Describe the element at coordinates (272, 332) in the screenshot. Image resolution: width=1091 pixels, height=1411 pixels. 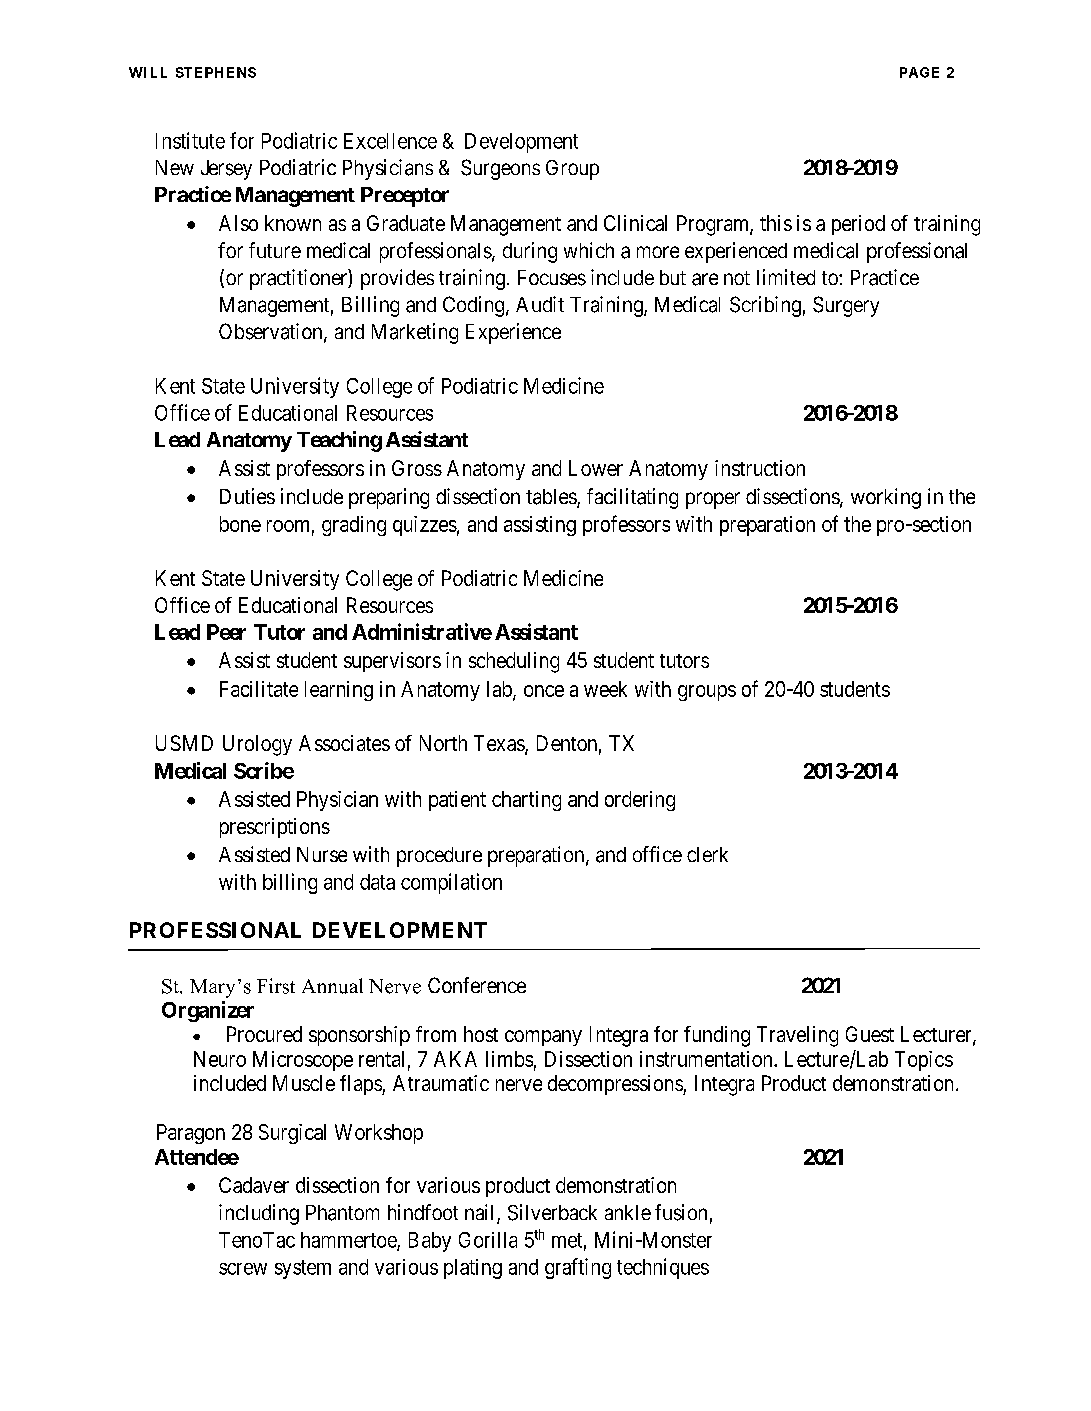
I see `Observation` at that location.
